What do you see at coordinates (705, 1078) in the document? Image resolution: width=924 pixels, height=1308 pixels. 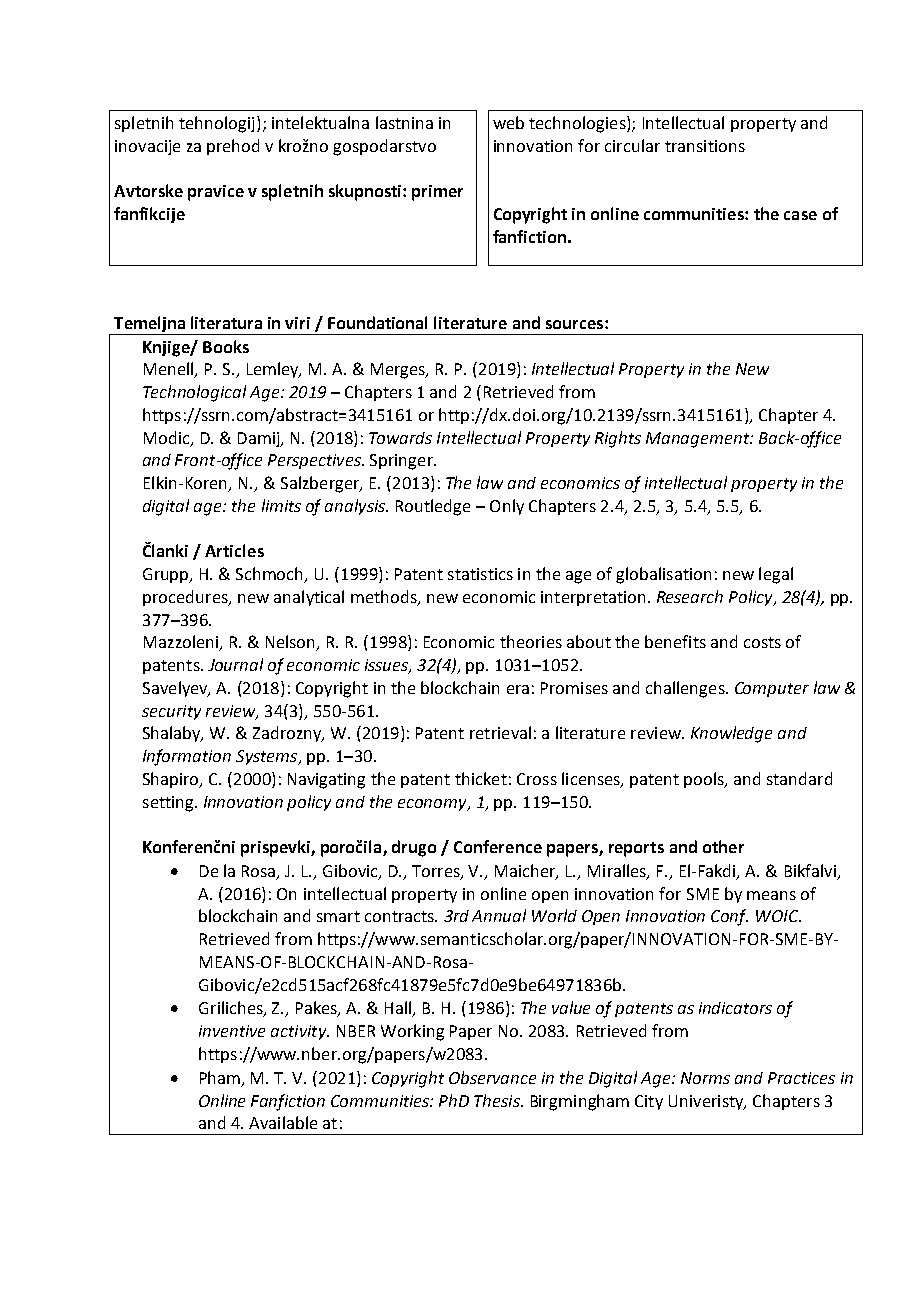 I see `Norms` at bounding box center [705, 1078].
